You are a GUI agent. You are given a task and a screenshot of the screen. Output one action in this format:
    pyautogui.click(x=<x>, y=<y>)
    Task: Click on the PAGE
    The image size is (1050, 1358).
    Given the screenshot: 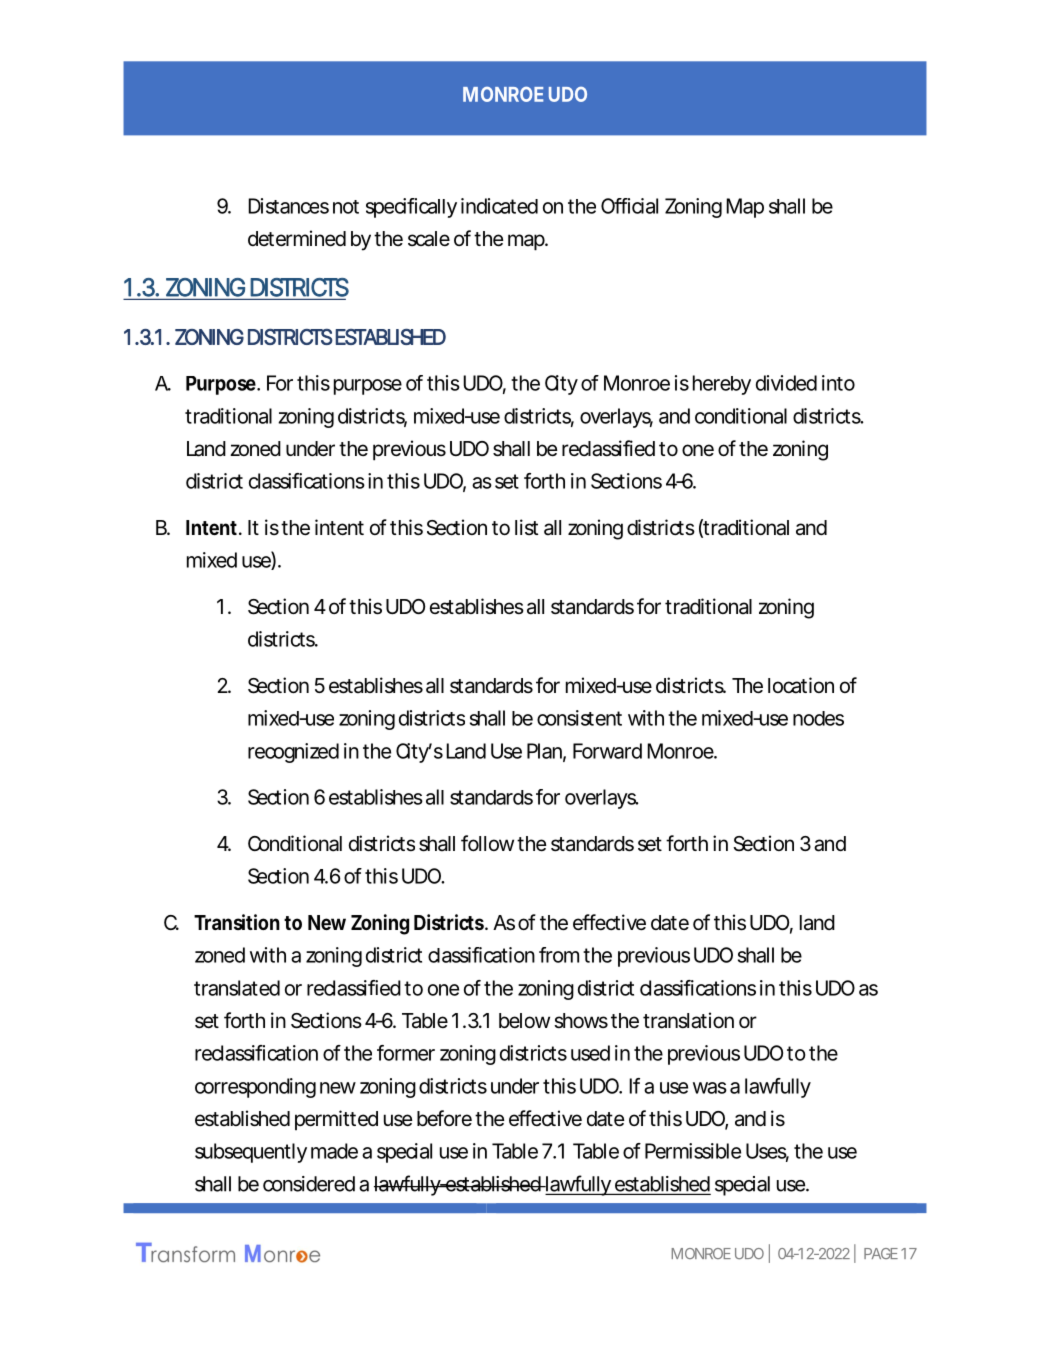 What is the action you would take?
    pyautogui.click(x=881, y=1253)
